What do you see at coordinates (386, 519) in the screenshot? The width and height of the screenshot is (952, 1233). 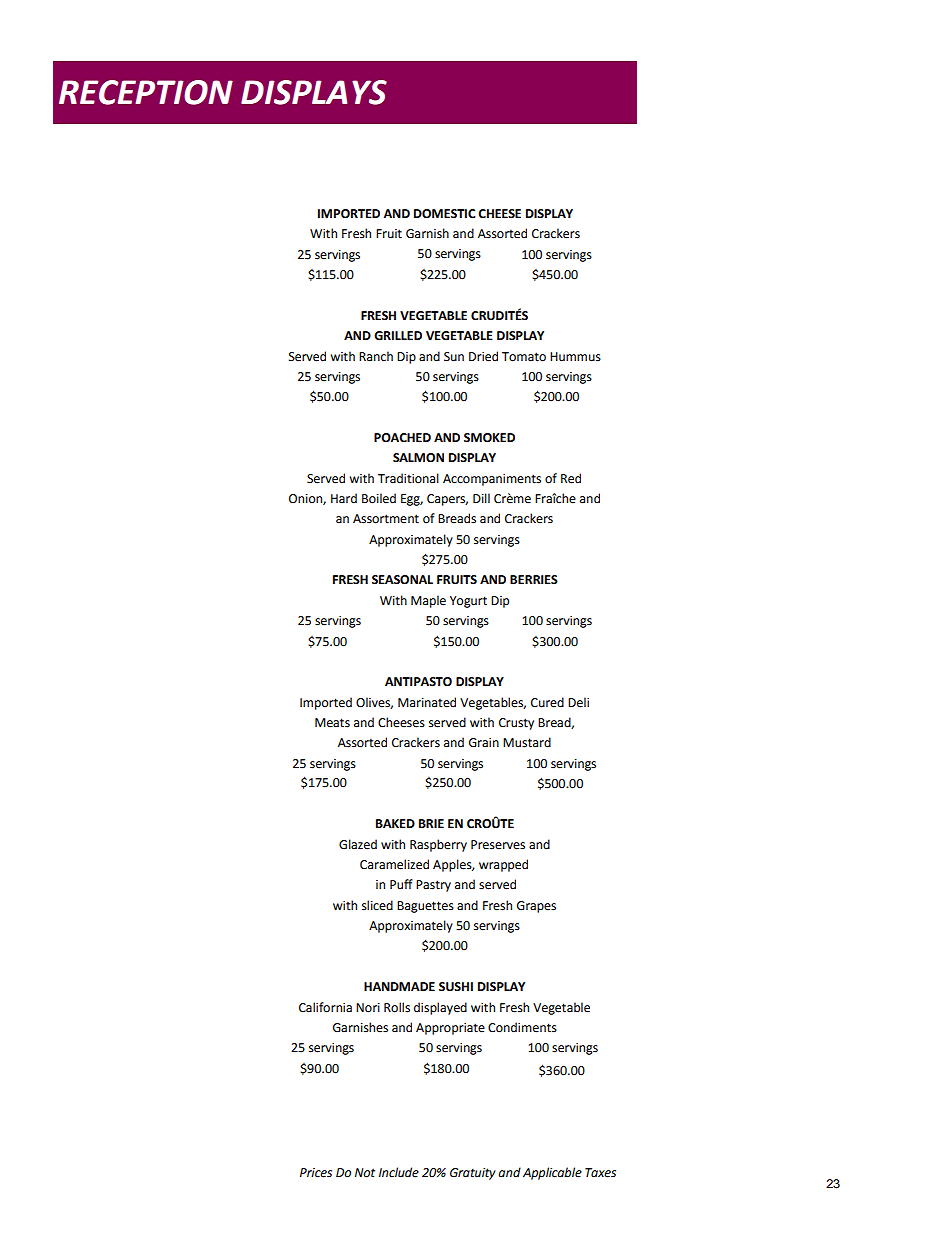 I see `Assortment` at bounding box center [386, 519].
